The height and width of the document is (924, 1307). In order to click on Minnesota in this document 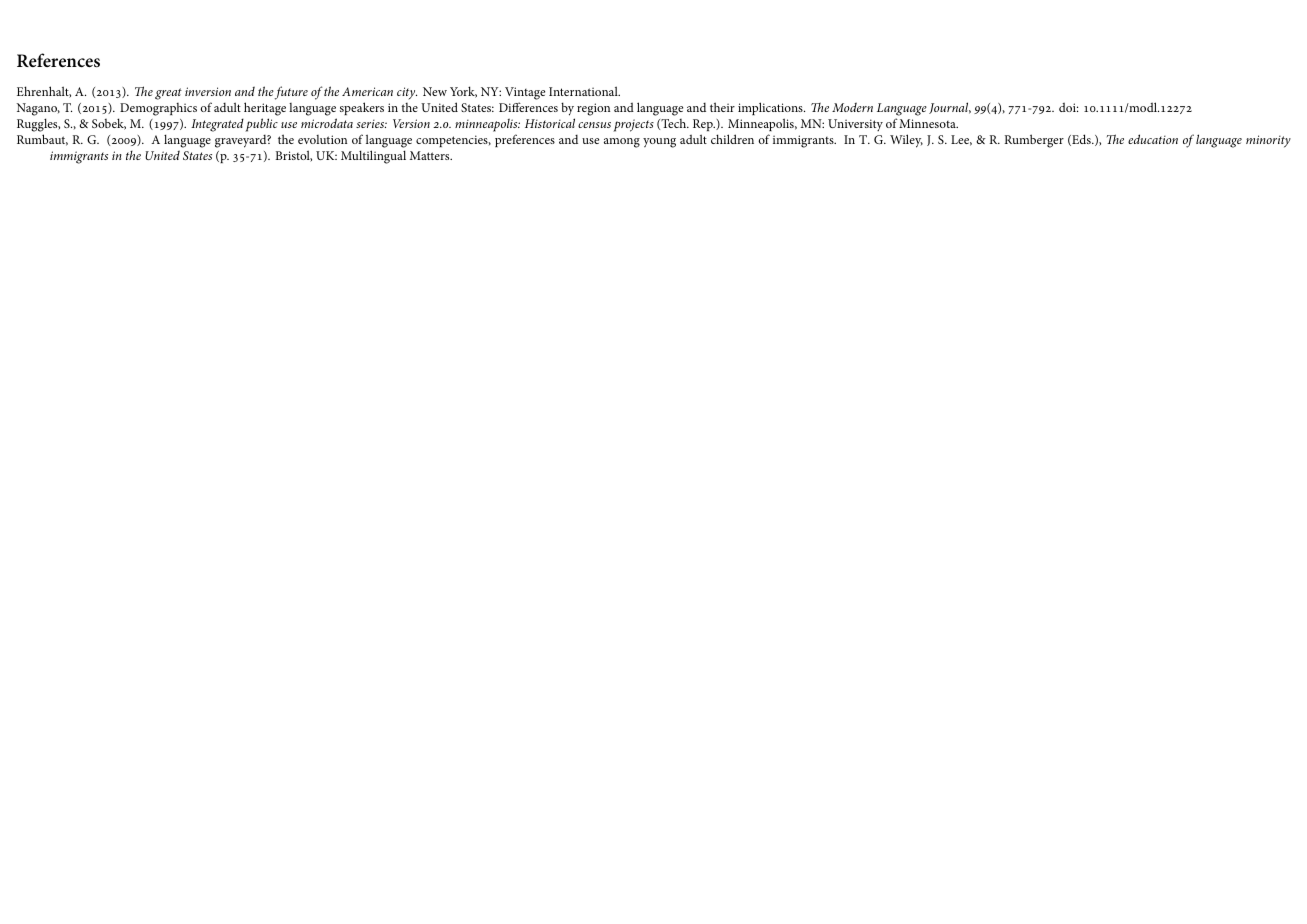, I will do `click(928, 123)`.
